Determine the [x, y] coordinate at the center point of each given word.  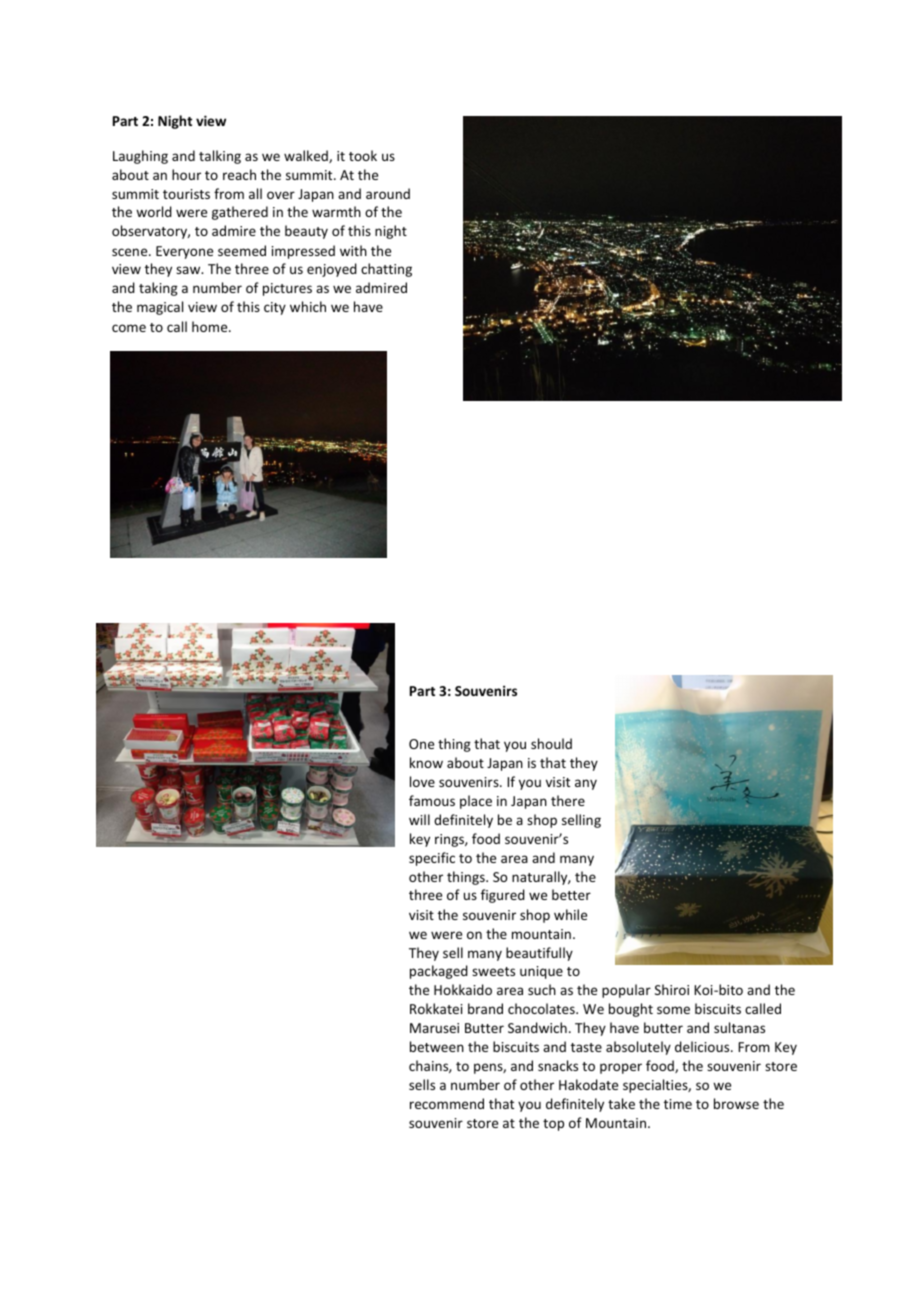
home [211, 326]
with [353, 250]
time [678, 1104]
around [388, 193]
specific [432, 859]
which [308, 306]
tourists [186, 194]
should [551, 743]
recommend [447, 1103]
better [571, 894]
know [426, 762]
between [437, 1046]
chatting [386, 270]
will [419, 819]
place [476, 802]
